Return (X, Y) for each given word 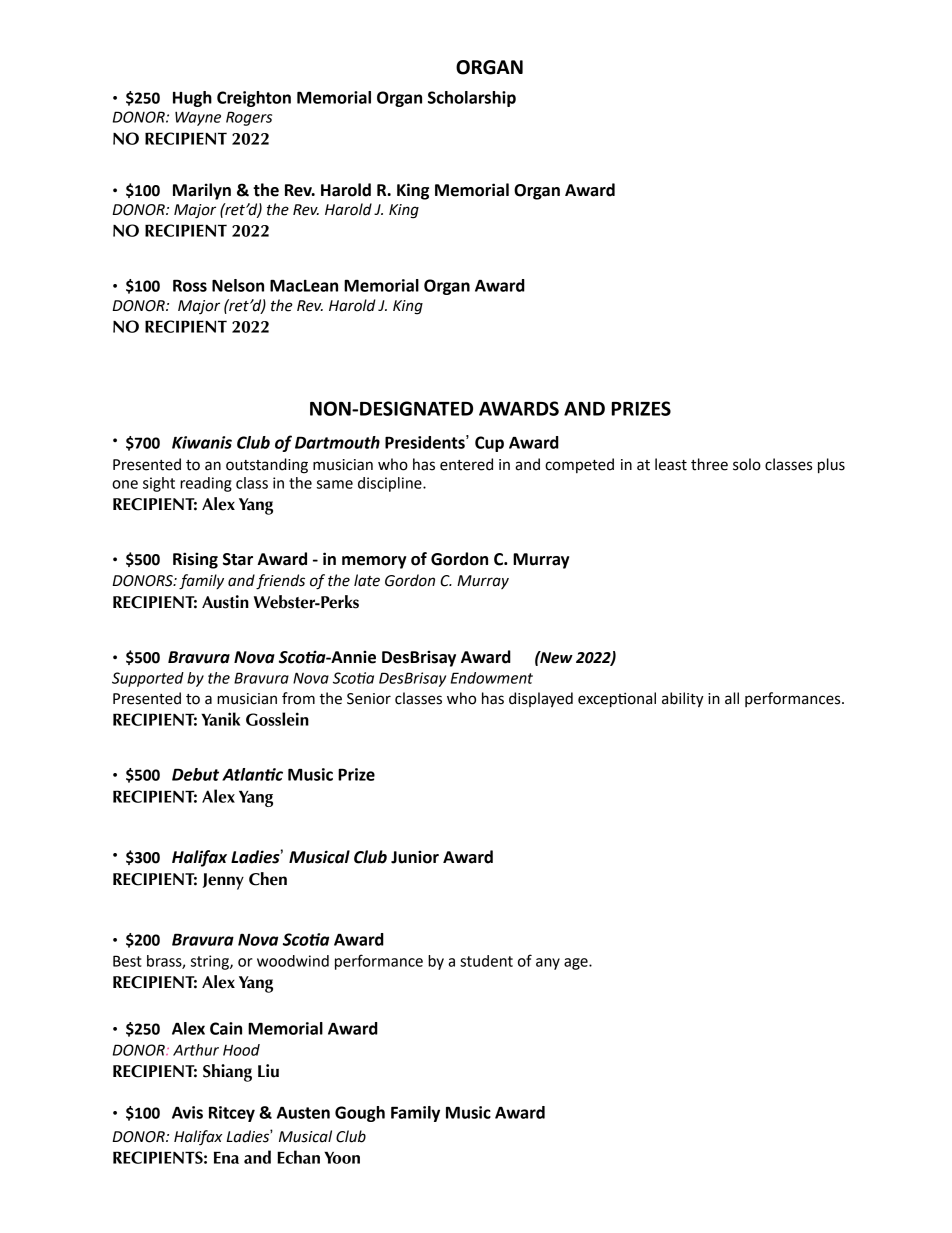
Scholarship (472, 99)
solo (747, 464)
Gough (360, 1114)
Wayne (198, 118)
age (577, 964)
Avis (187, 1112)
